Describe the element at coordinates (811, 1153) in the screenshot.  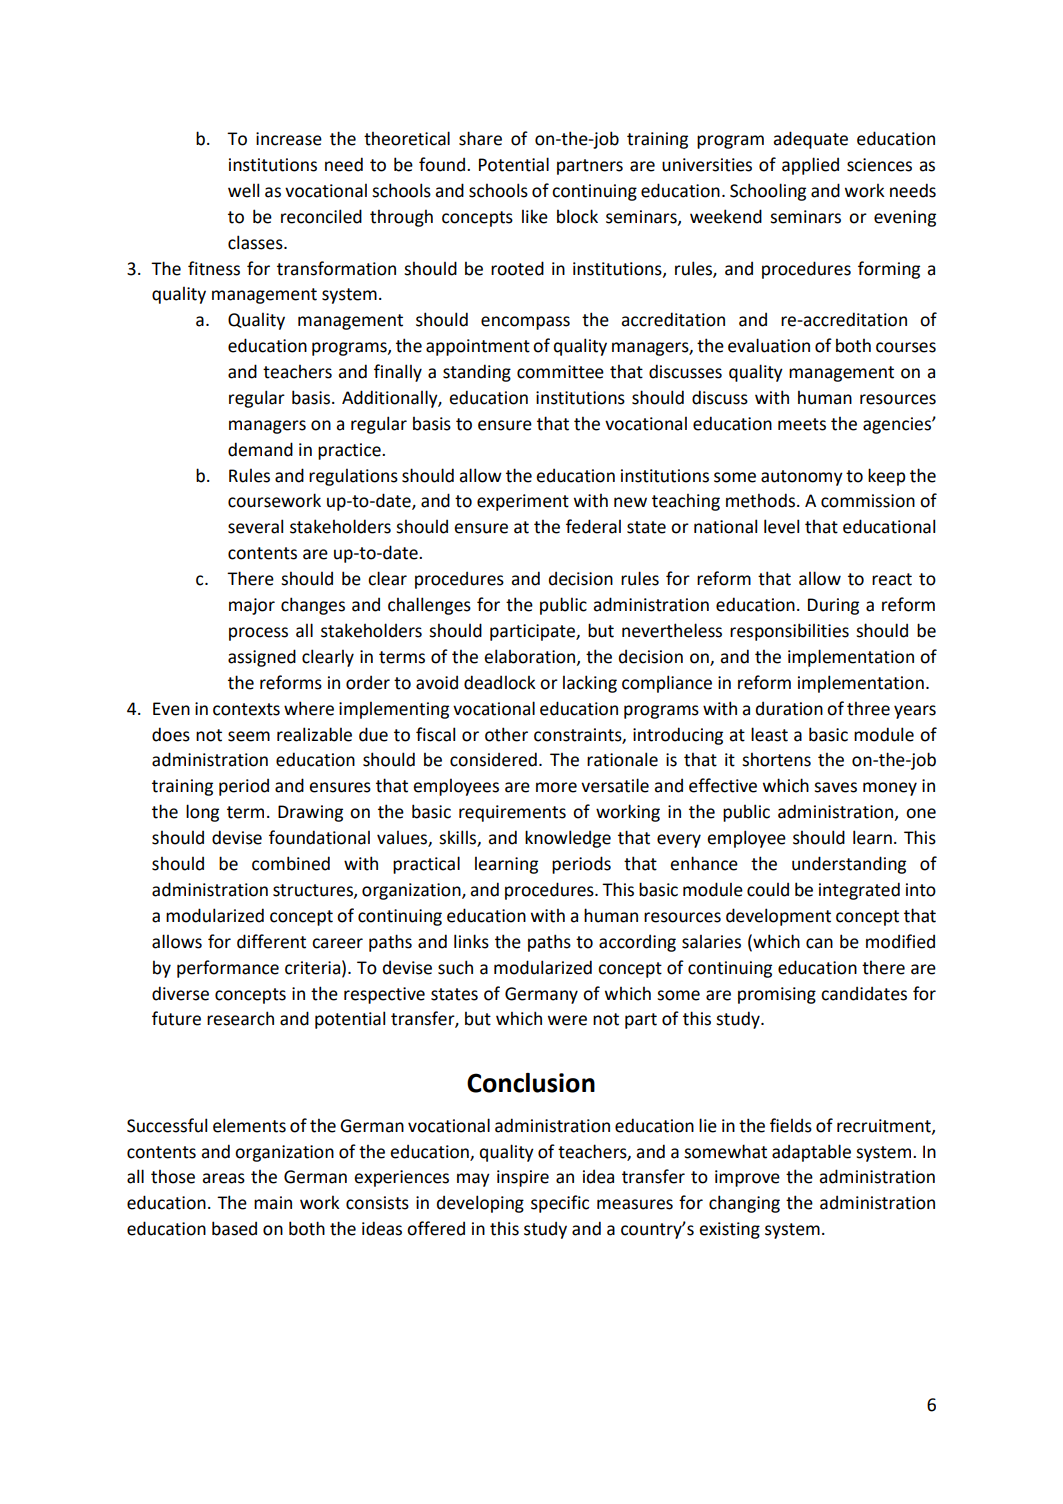
I see `adaptable` at that location.
